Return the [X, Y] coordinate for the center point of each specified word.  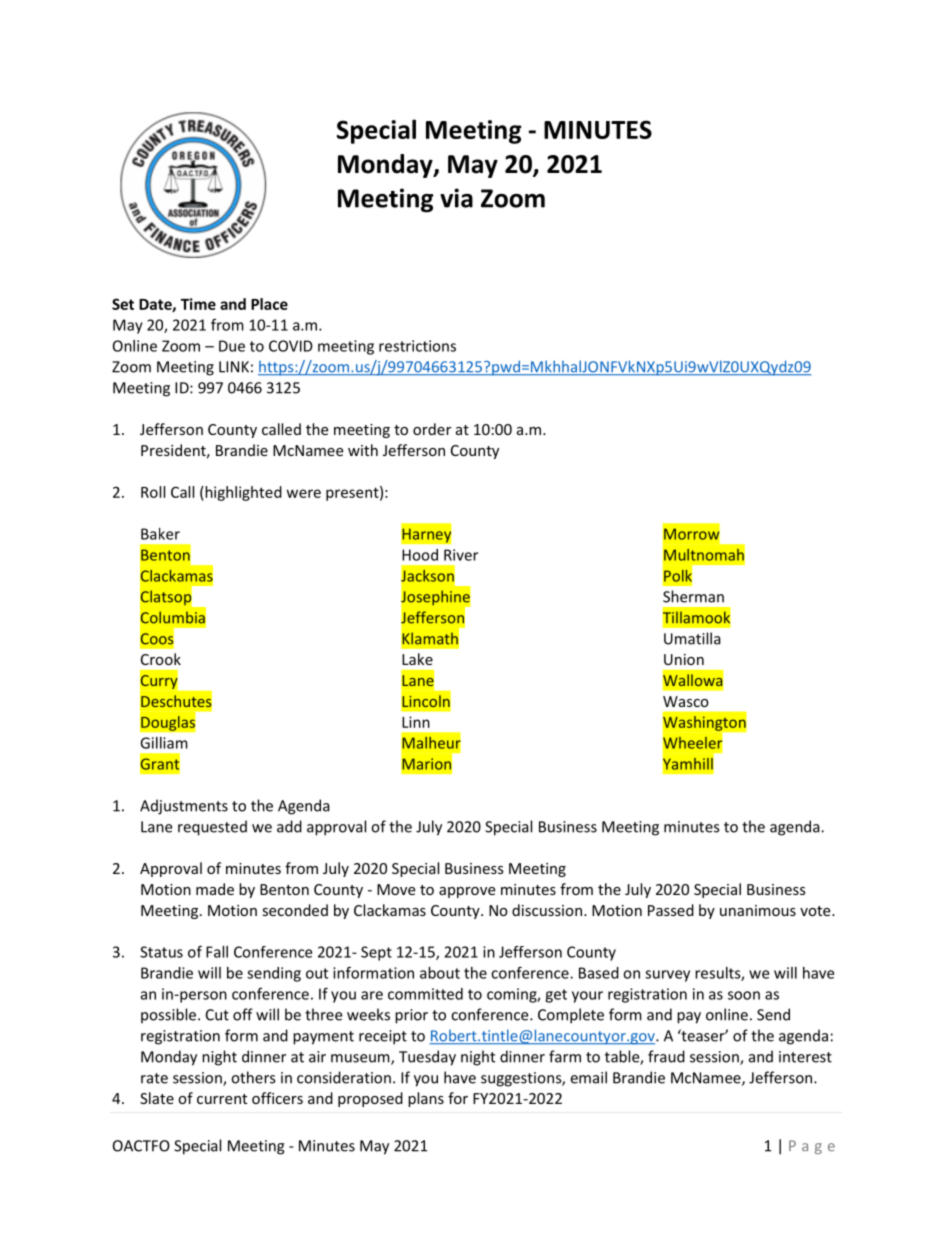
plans [426, 1099]
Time [198, 304]
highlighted [242, 493]
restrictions [417, 346]
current [222, 1099]
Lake [417, 659]
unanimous [758, 910]
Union [684, 659]
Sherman [693, 596]
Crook [161, 659]
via [456, 198]
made [215, 889]
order [432, 429]
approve [467, 892]
